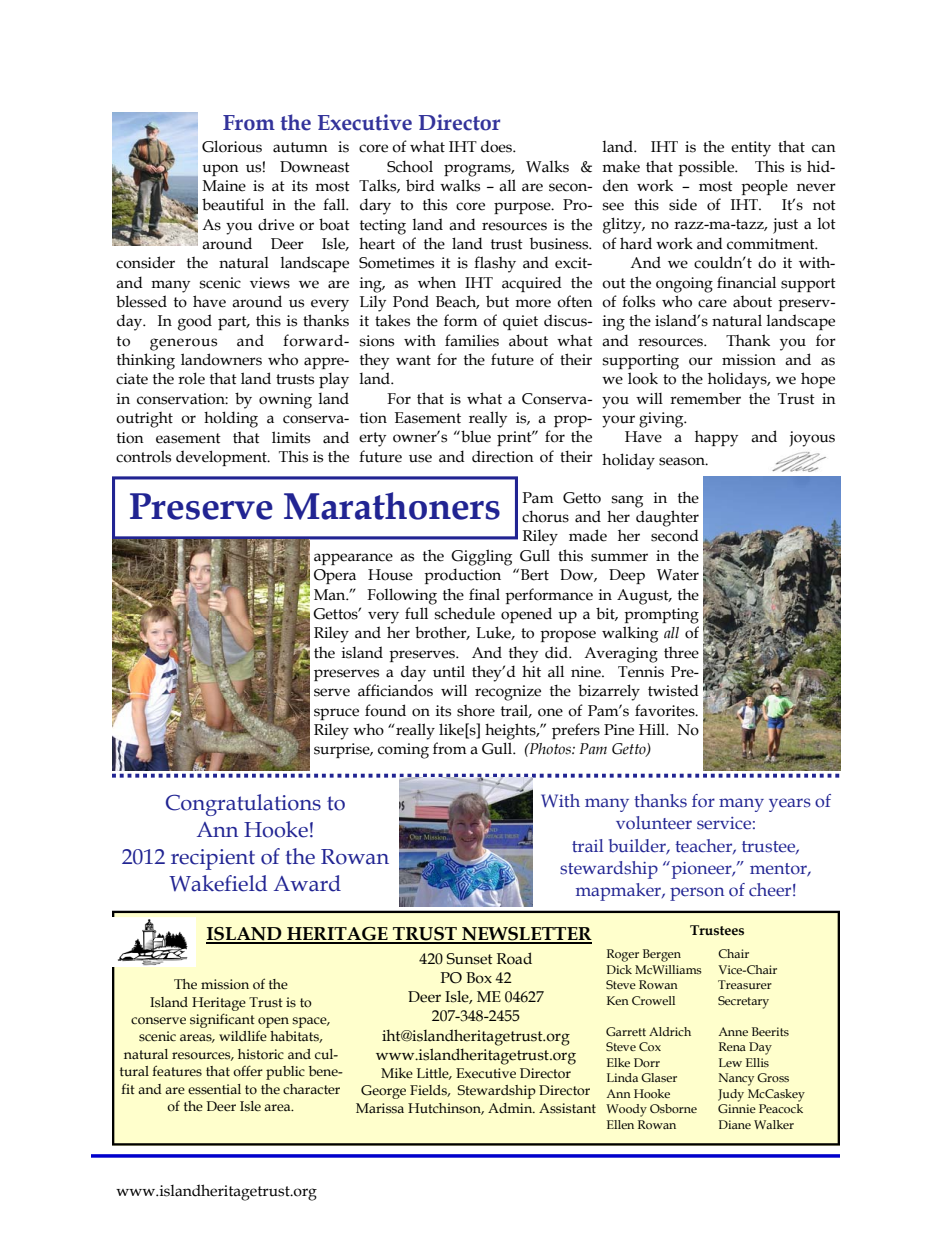  Describe the element at coordinates (731, 1095) in the image. I see `Judy` at that location.
